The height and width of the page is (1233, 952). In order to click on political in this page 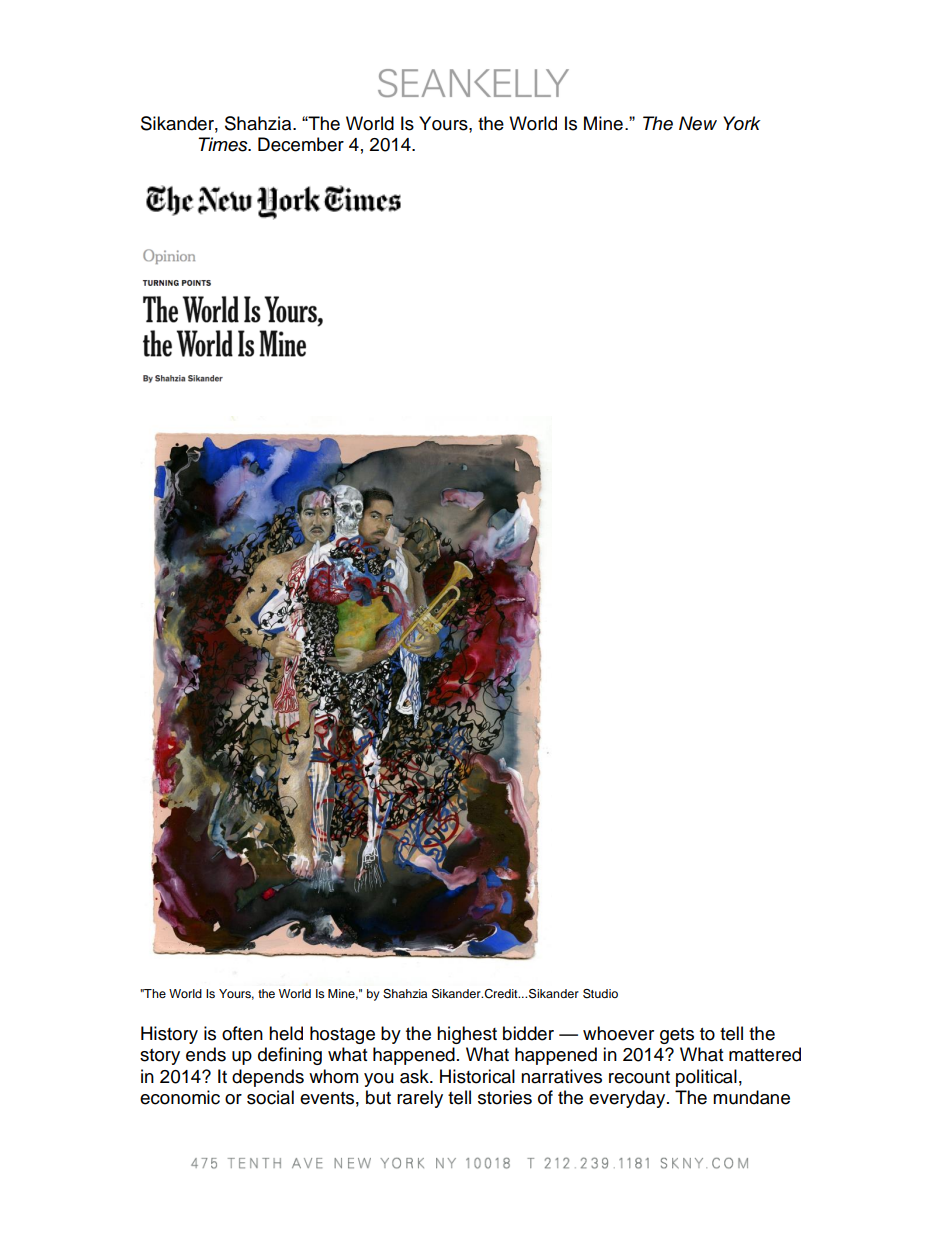, I will do `click(706, 1078)`.
